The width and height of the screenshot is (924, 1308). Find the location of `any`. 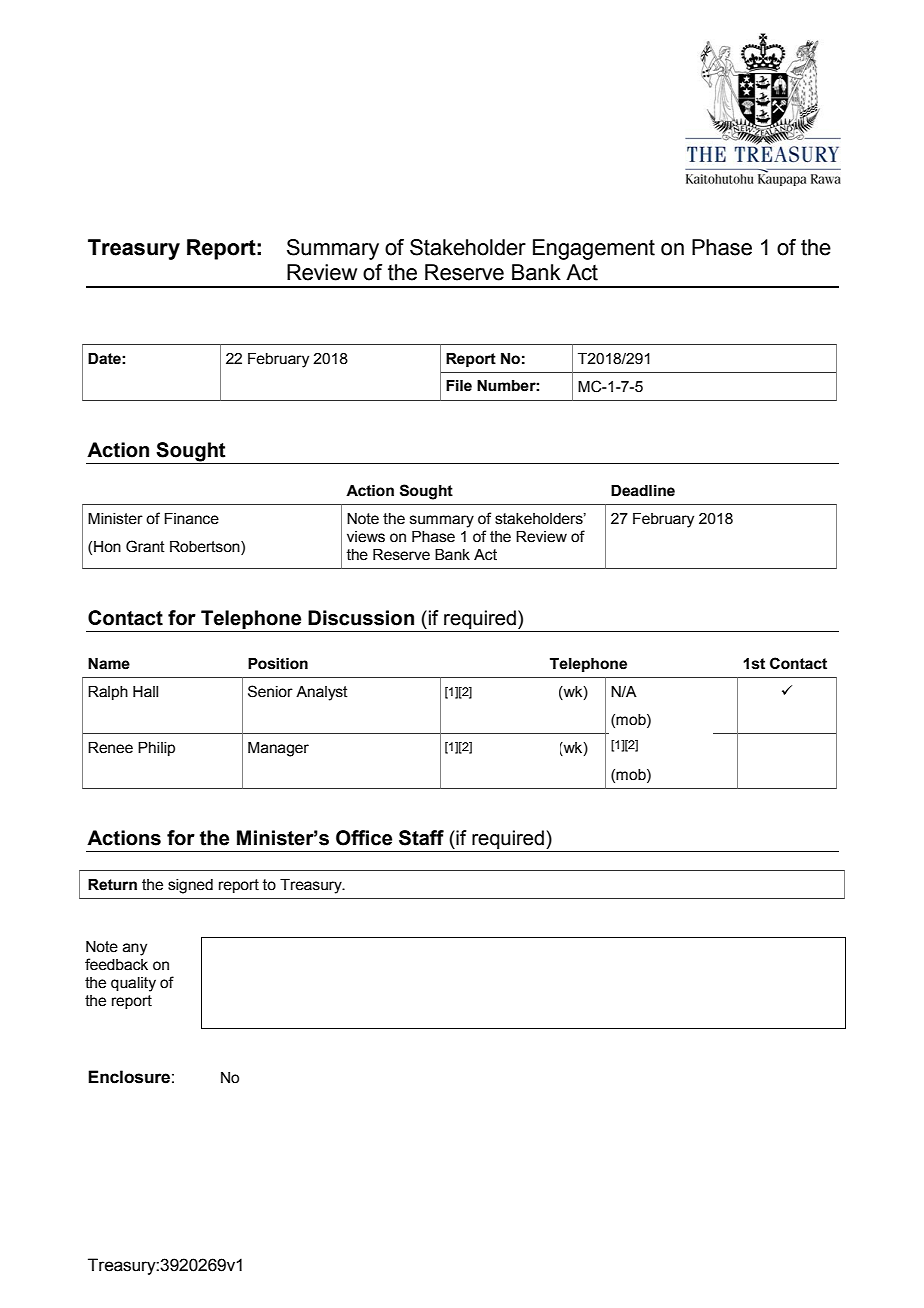

any is located at coordinates (135, 949).
